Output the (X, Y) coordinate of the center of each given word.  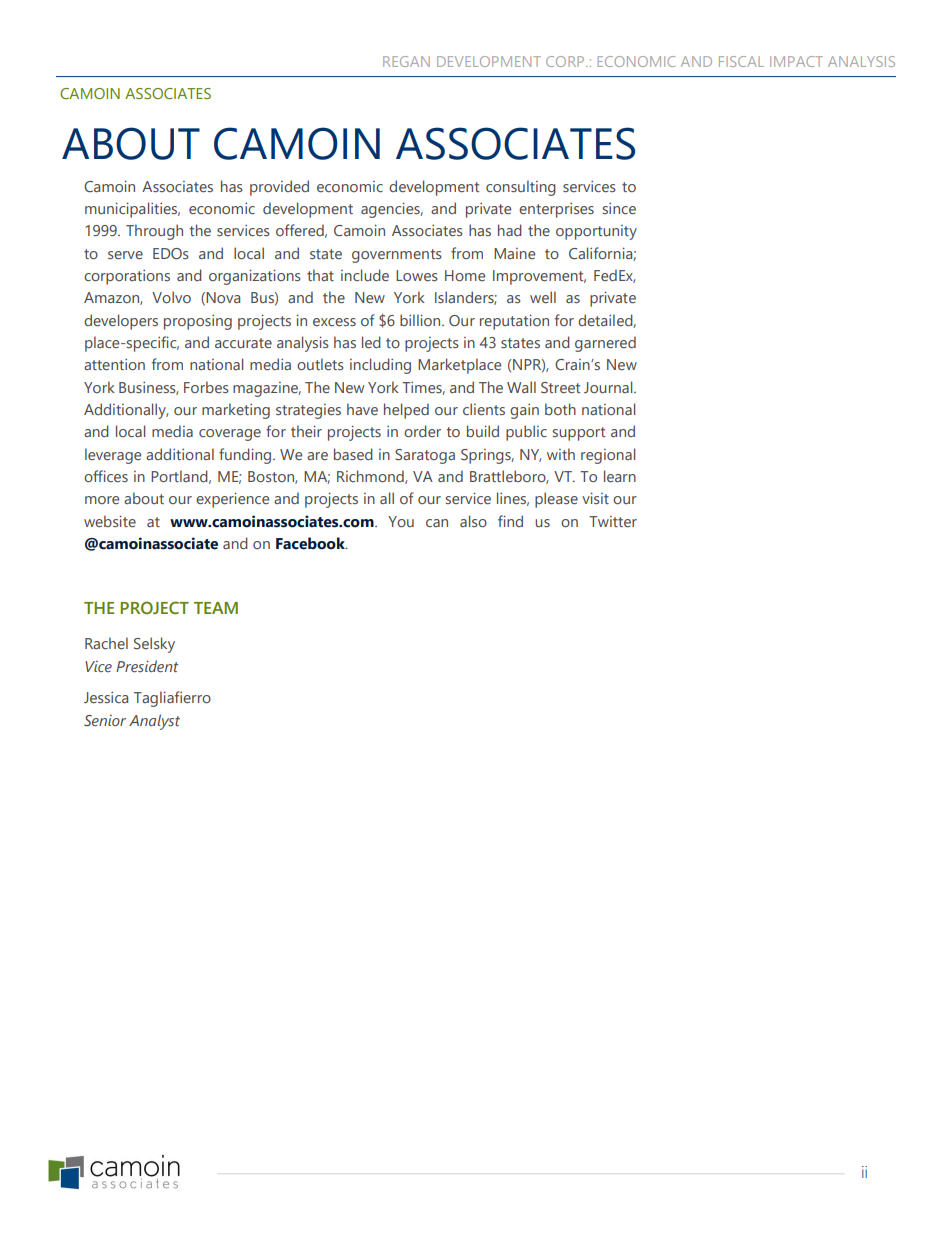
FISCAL (741, 61)
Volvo (171, 297)
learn (620, 476)
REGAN (406, 61)
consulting (521, 188)
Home (465, 275)
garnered (605, 344)
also (473, 521)
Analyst (154, 722)
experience (232, 500)
